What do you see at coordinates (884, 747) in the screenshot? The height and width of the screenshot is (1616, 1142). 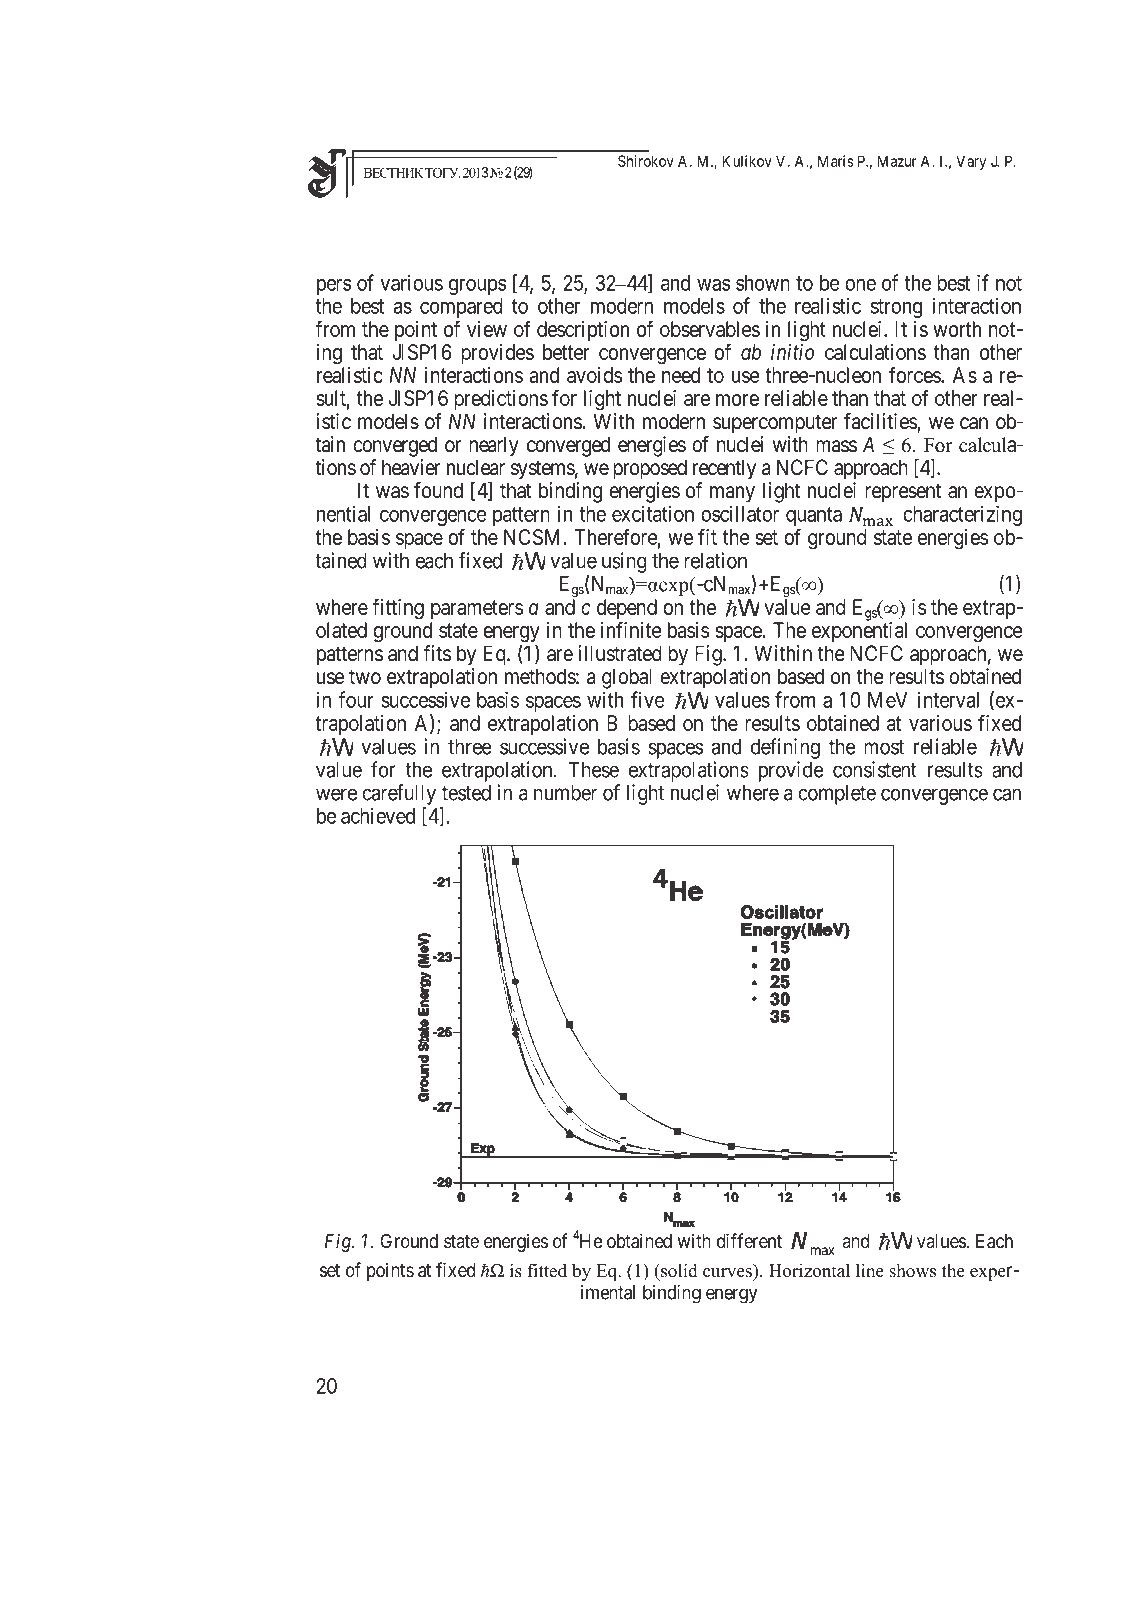 I see `most` at bounding box center [884, 747].
